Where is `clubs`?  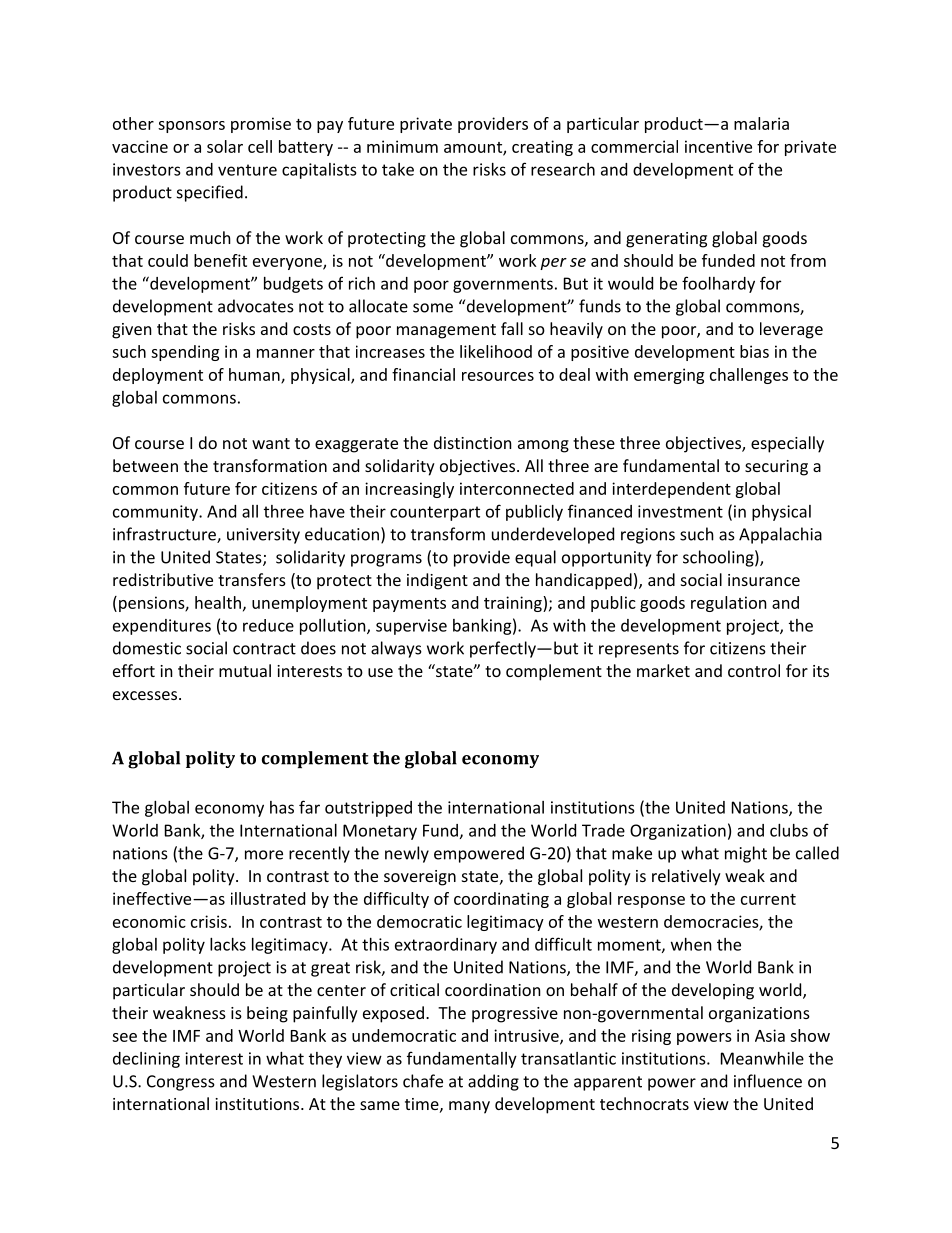 clubs is located at coordinates (789, 830).
